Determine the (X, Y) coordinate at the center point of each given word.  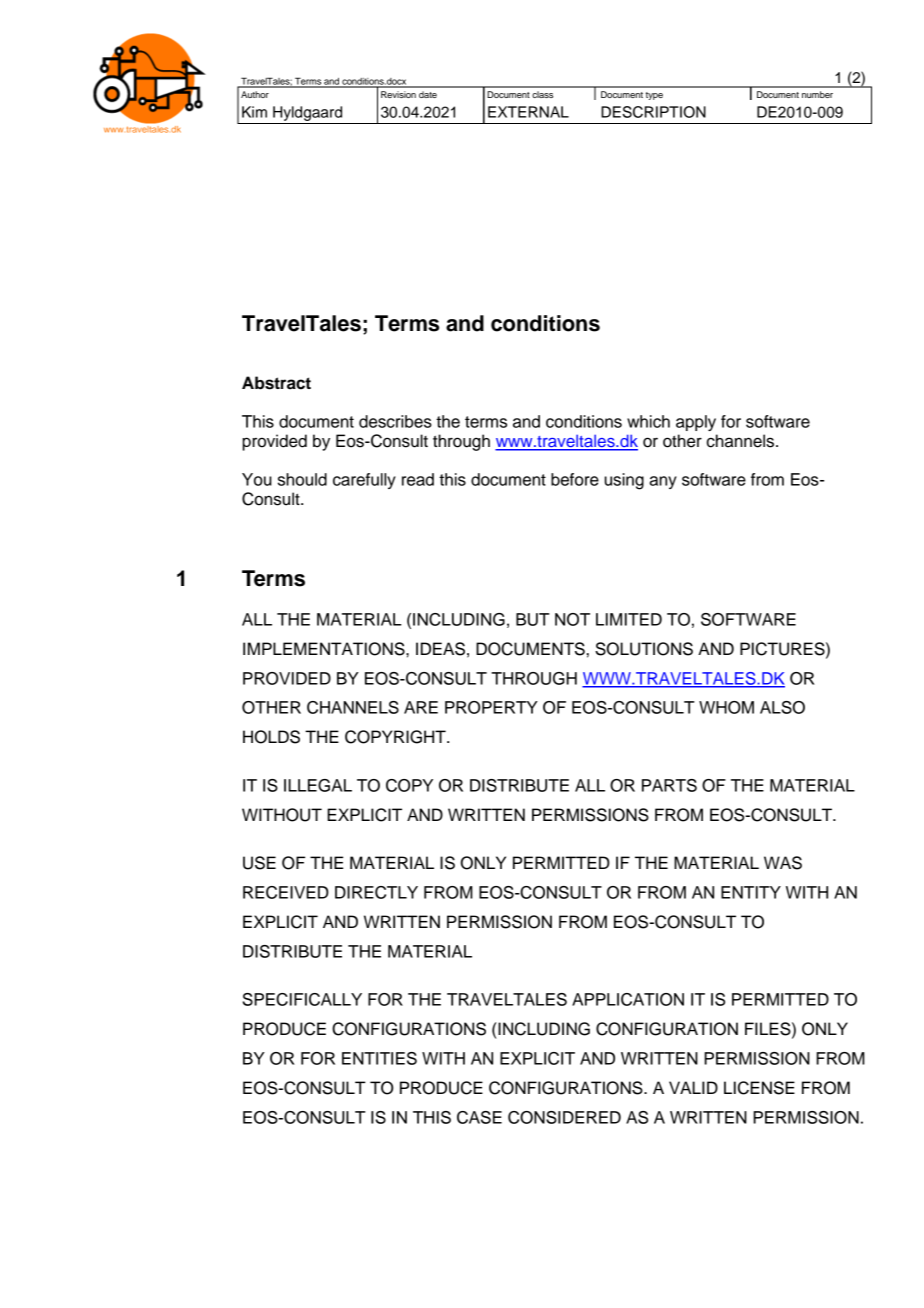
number (817, 94)
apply (696, 423)
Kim (254, 112)
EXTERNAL (528, 112)
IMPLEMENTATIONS (325, 649)
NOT (572, 619)
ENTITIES (379, 1058)
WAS (783, 863)
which (648, 421)
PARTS (669, 785)
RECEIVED (286, 892)
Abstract (276, 383)
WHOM (726, 707)
